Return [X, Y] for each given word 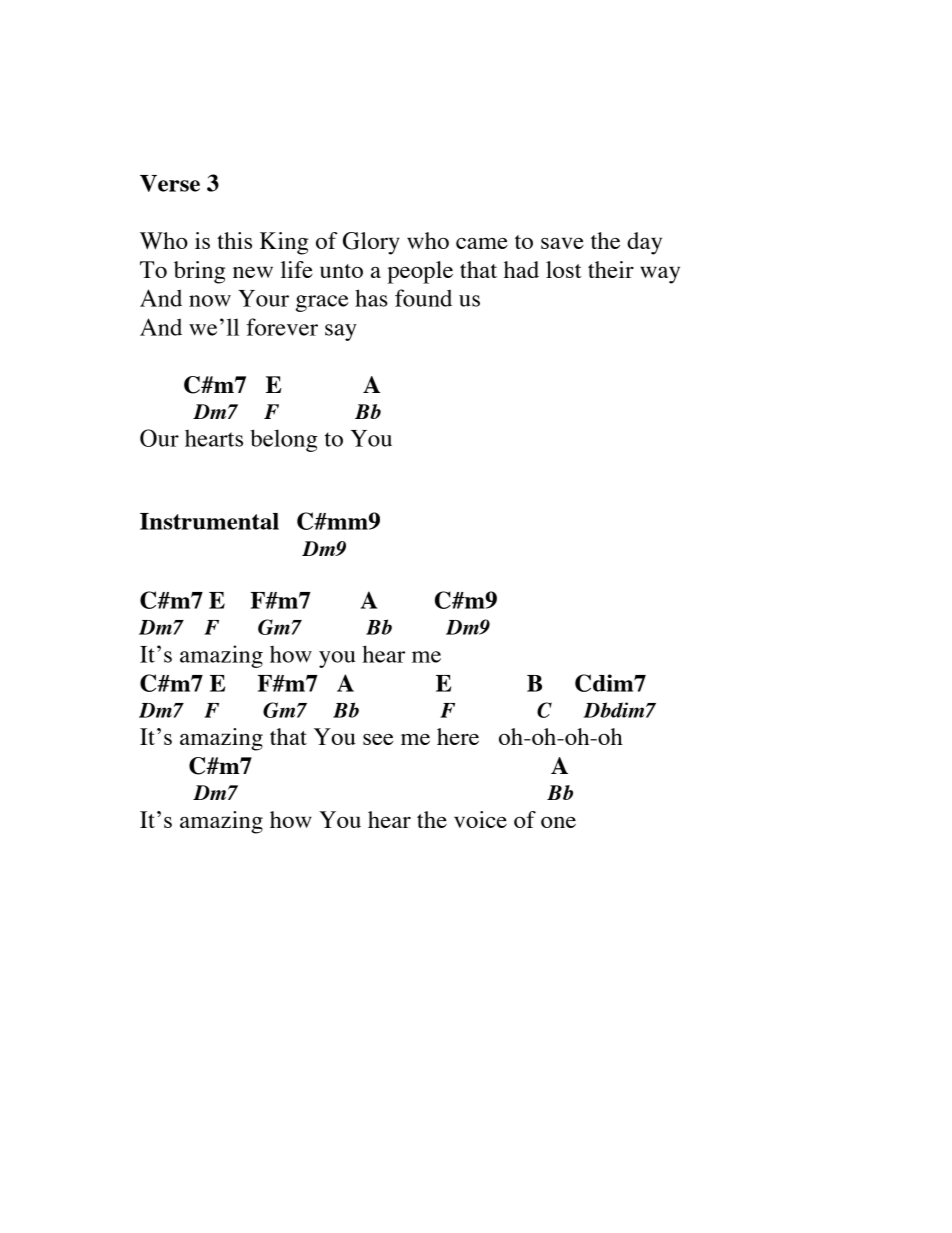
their [611, 269]
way [660, 275]
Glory [371, 243]
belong [284, 440]
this [234, 240]
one [558, 822]
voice [480, 819]
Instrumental [209, 521]
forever [282, 327]
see [378, 739]
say [341, 332]
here [458, 736]
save [562, 243]
